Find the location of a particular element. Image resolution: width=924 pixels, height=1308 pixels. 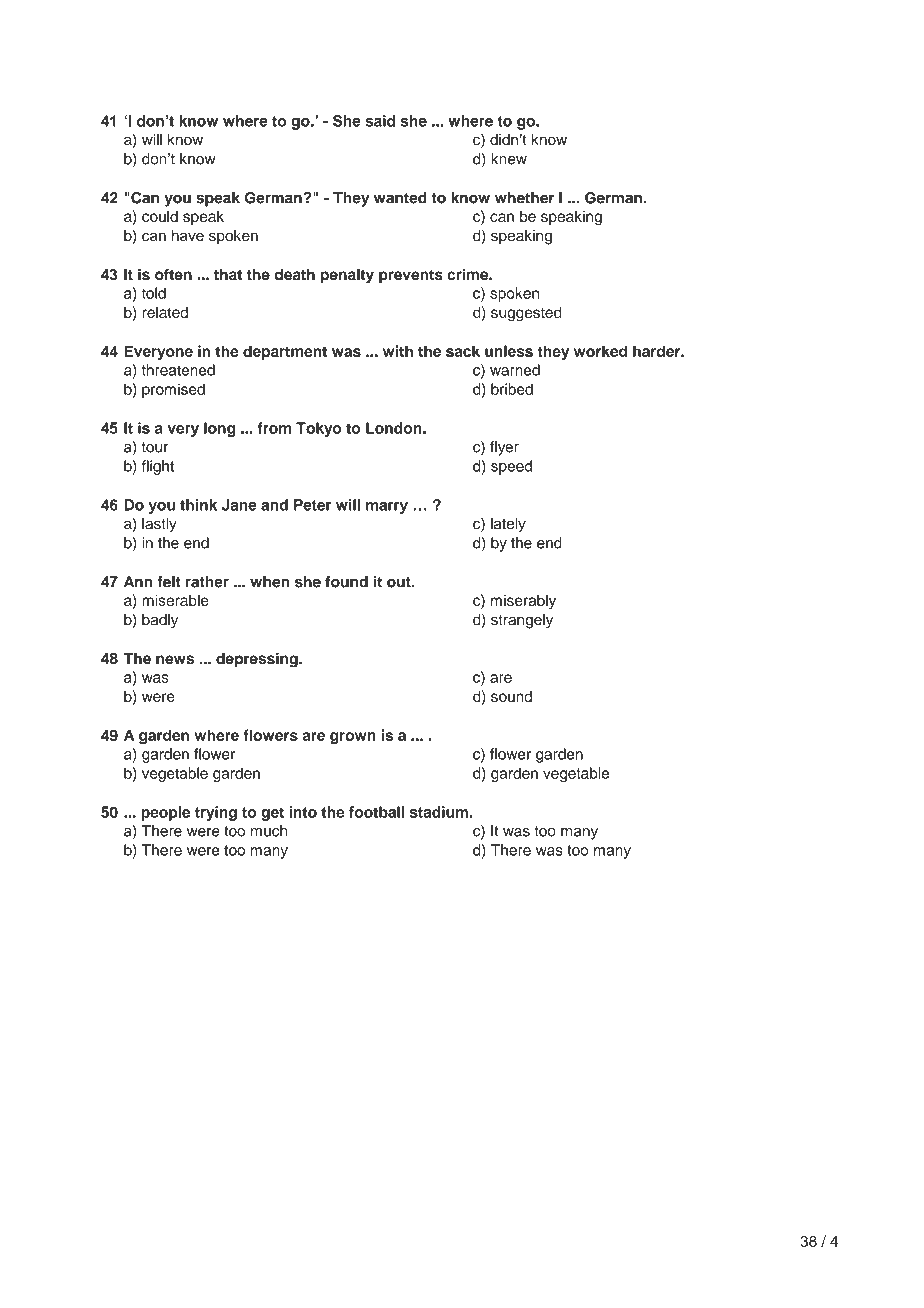

marry is located at coordinates (387, 508).
